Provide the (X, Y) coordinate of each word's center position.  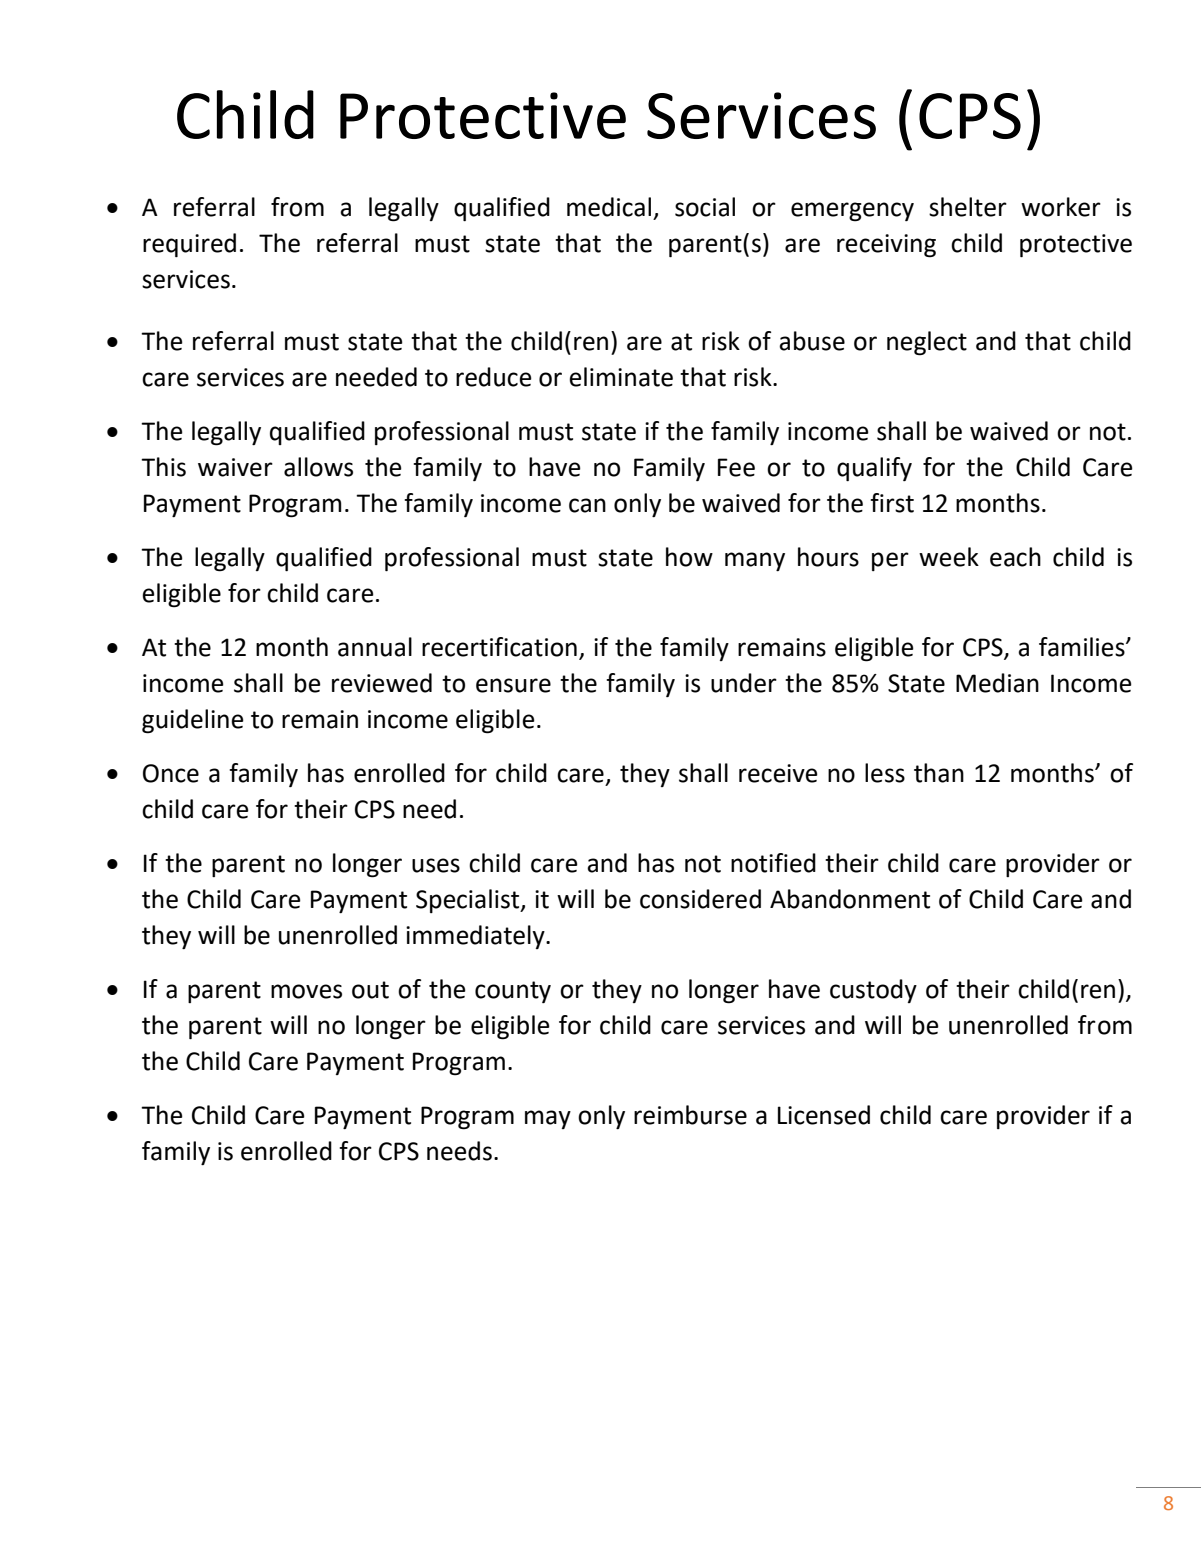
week (949, 557)
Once (171, 773)
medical (609, 207)
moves (306, 991)
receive (778, 773)
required (189, 245)
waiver (235, 467)
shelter (968, 207)
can (587, 505)
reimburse (690, 1115)
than (939, 773)
